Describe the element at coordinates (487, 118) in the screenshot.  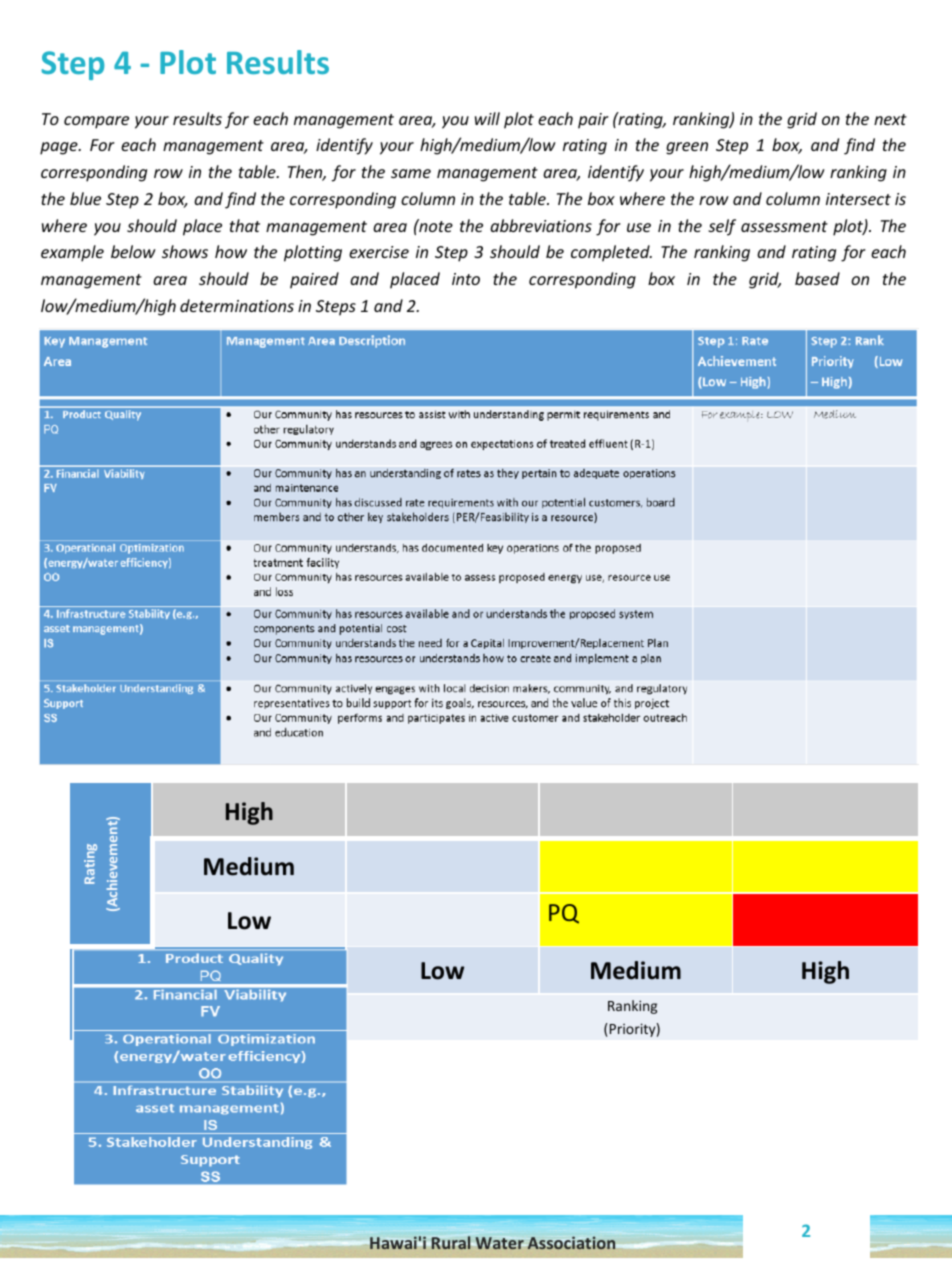
I see `will` at that location.
